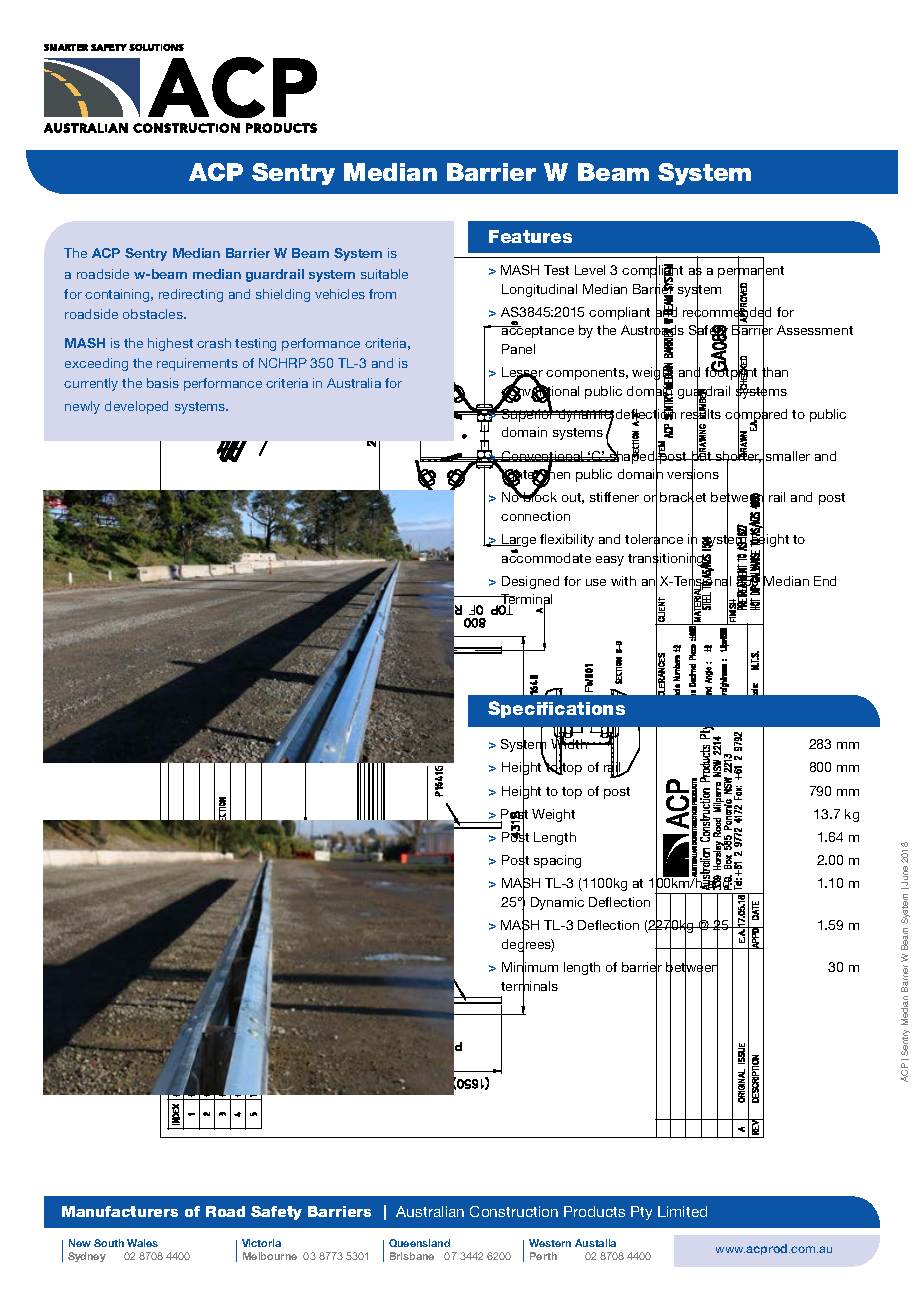 The width and height of the screenshot is (924, 1308). What do you see at coordinates (654, 539) in the screenshot?
I see `tolerance` at bounding box center [654, 539].
